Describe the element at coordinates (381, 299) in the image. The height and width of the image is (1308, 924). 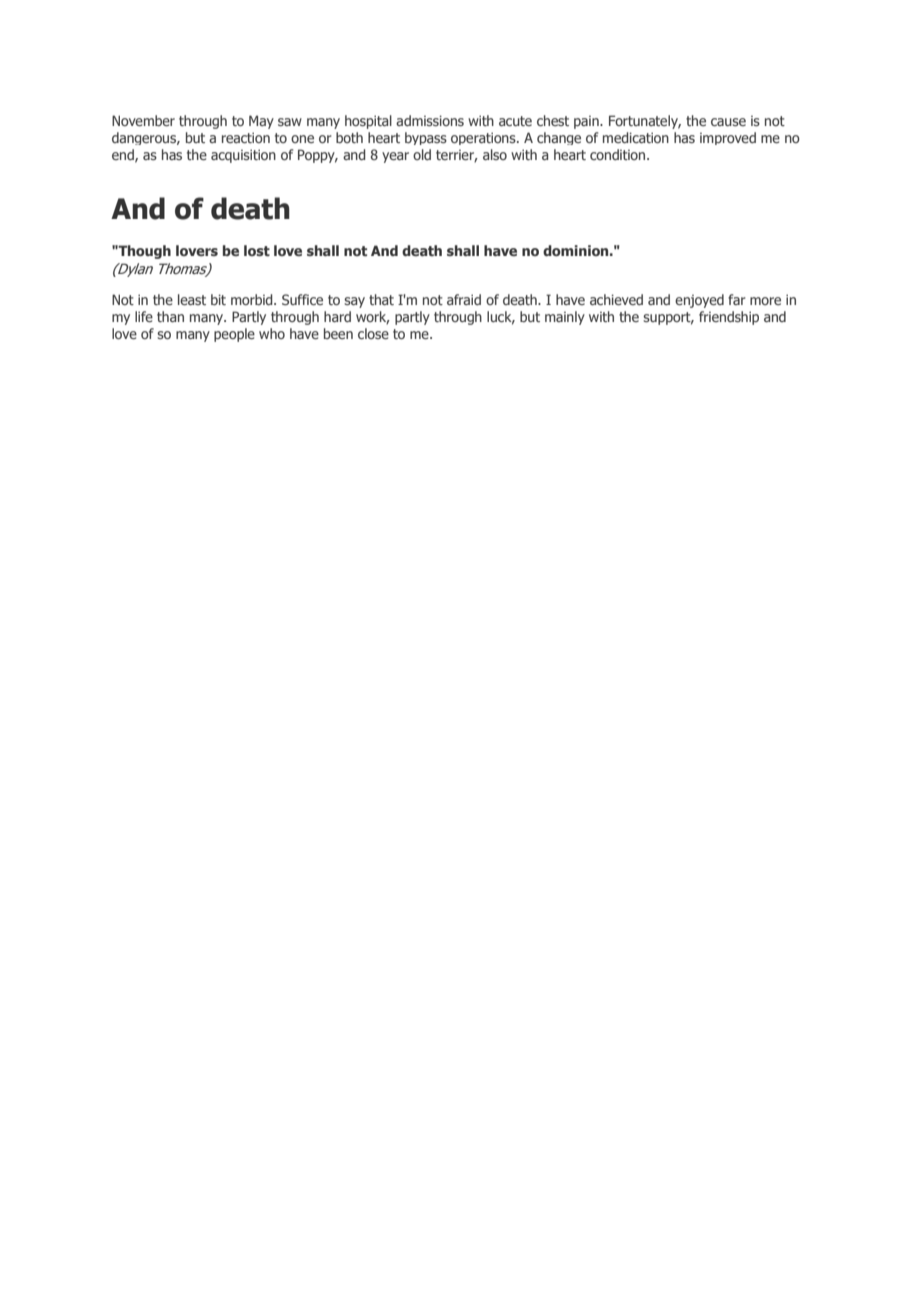
I see `that` at that location.
